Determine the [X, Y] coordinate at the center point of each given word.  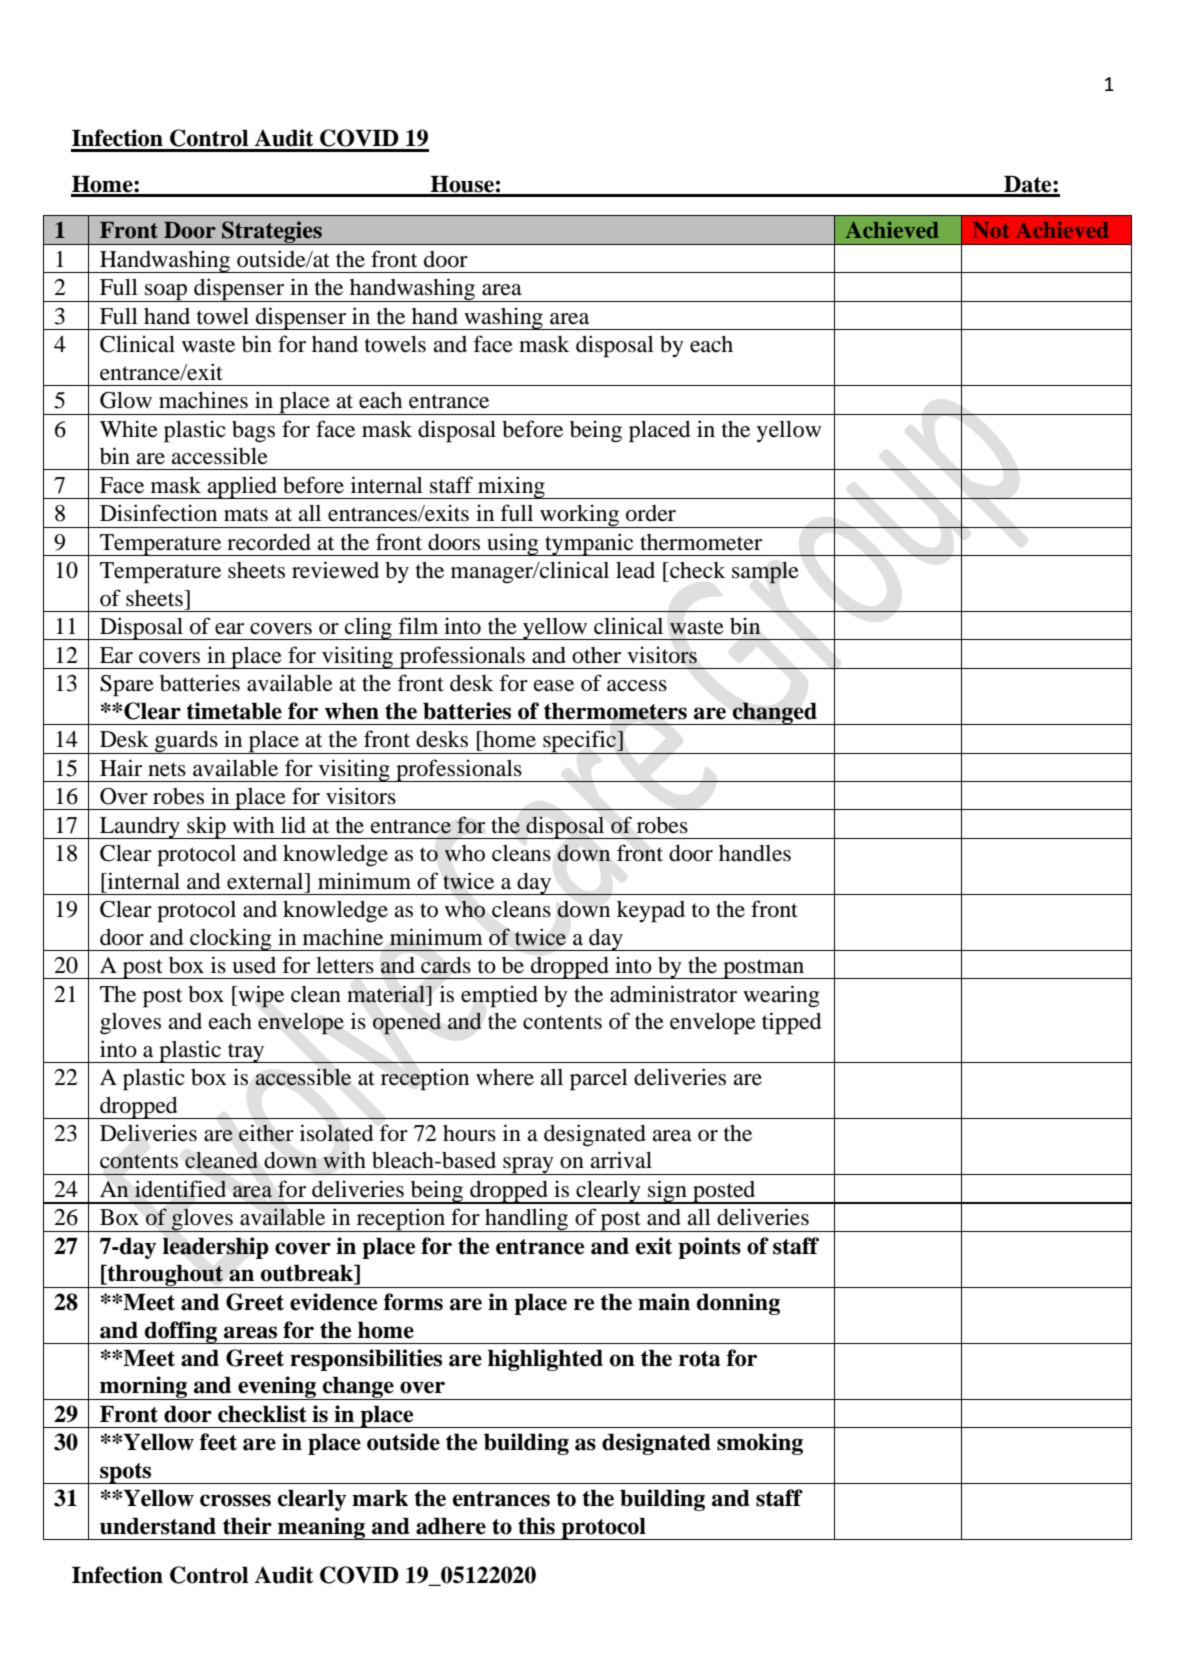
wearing [781, 996]
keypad [651, 912]
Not [991, 230]
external [266, 881]
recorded [269, 542]
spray [528, 1166]
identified [180, 1189]
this [536, 1526]
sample [765, 573]
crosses [235, 1500]
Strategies [272, 233]
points [709, 1248]
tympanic [589, 544]
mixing [511, 487]
